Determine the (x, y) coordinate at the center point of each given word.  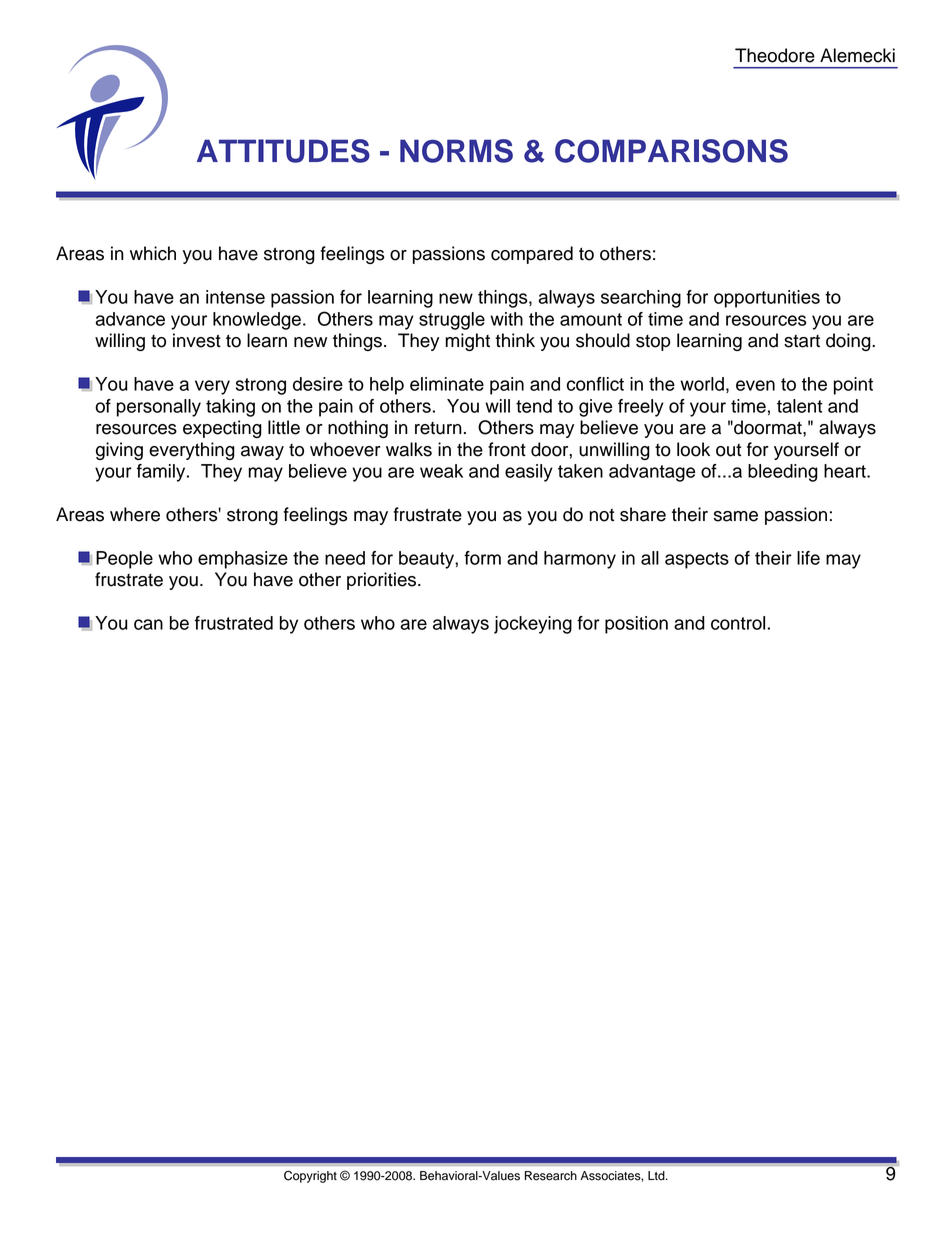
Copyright (310, 1176)
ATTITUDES (283, 151)
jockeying (533, 625)
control (738, 623)
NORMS (456, 151)
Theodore (775, 55)
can (148, 624)
